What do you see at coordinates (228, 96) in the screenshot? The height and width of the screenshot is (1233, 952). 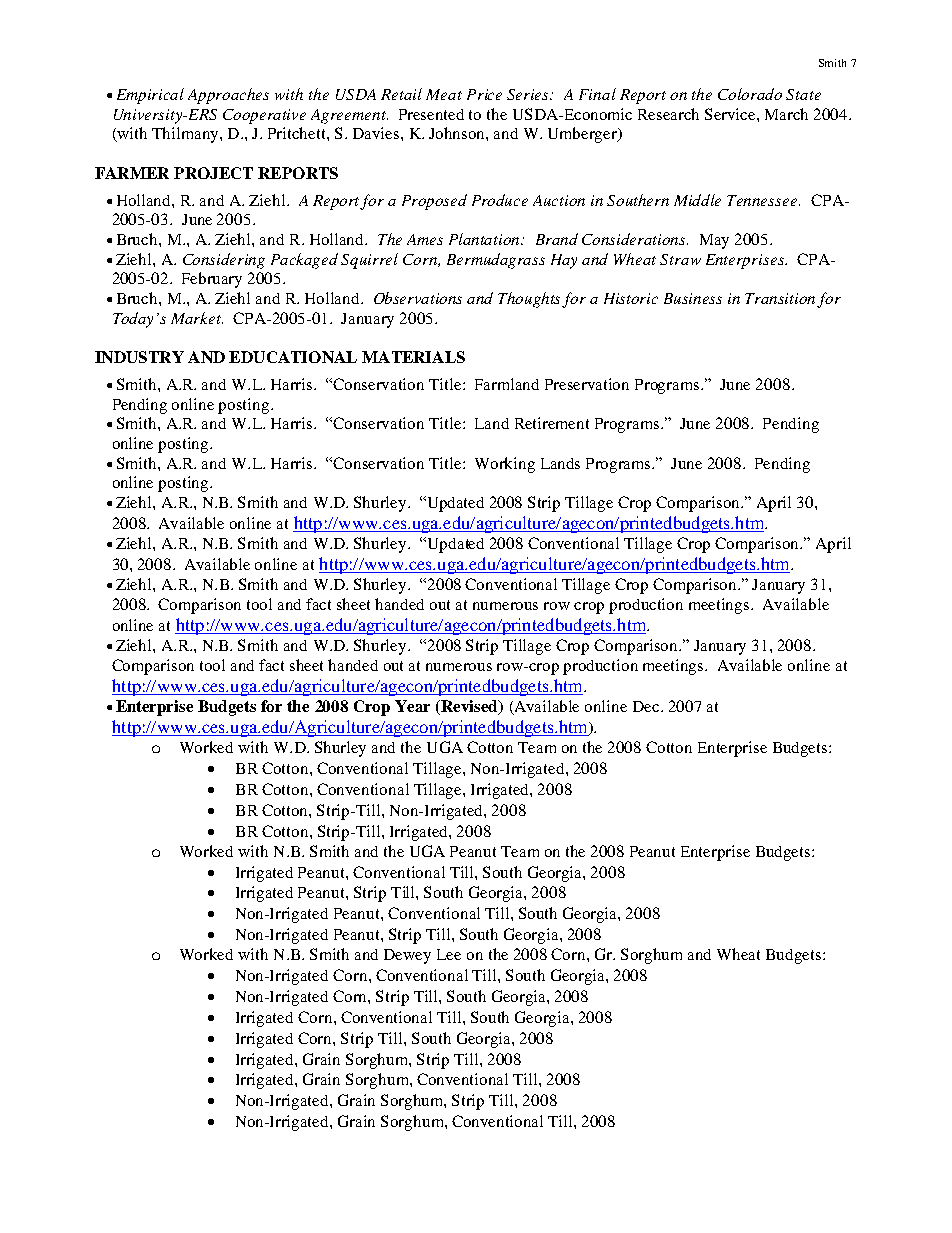 I see `Approaches` at bounding box center [228, 96].
